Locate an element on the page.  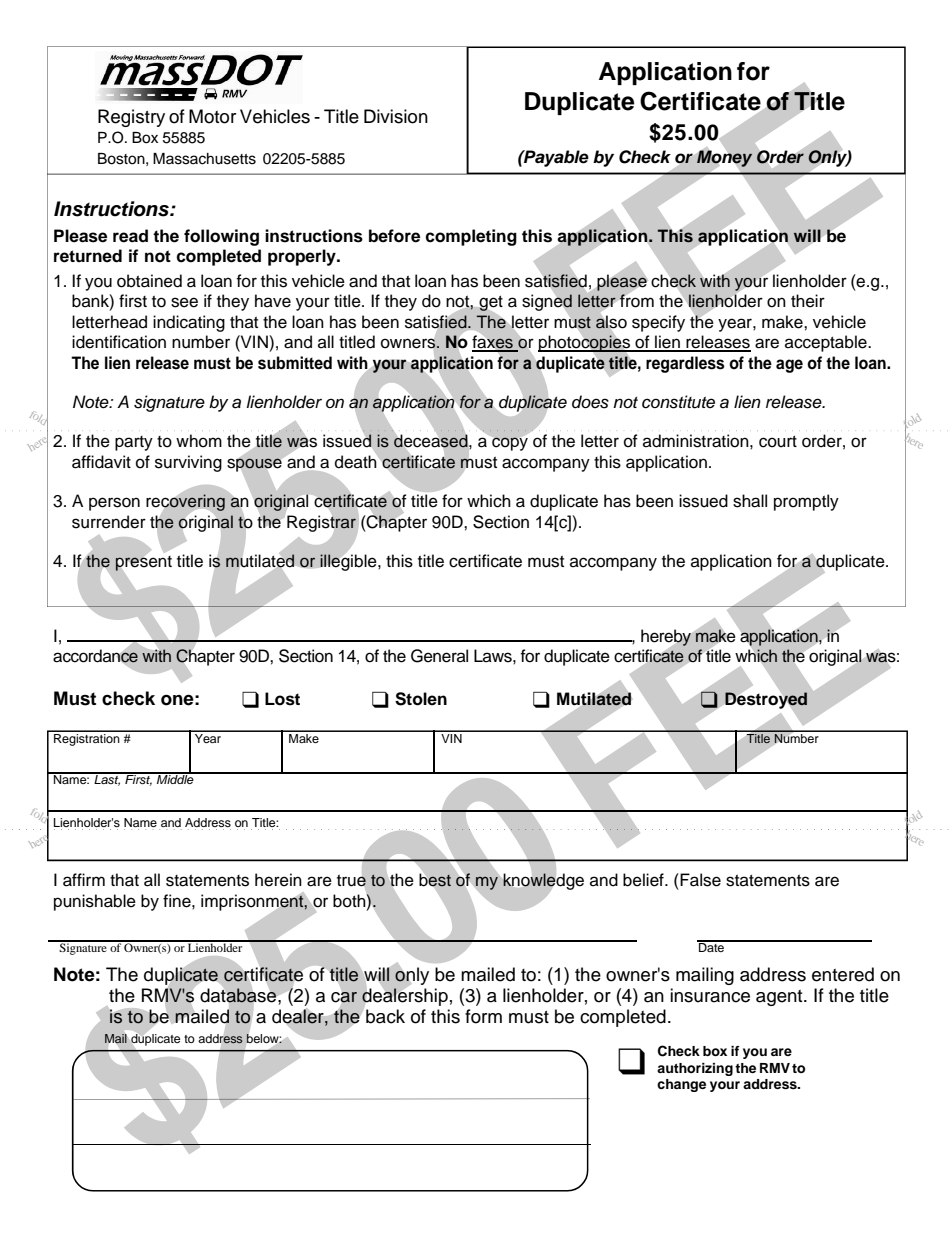
Massachusetts is located at coordinates (204, 159).
